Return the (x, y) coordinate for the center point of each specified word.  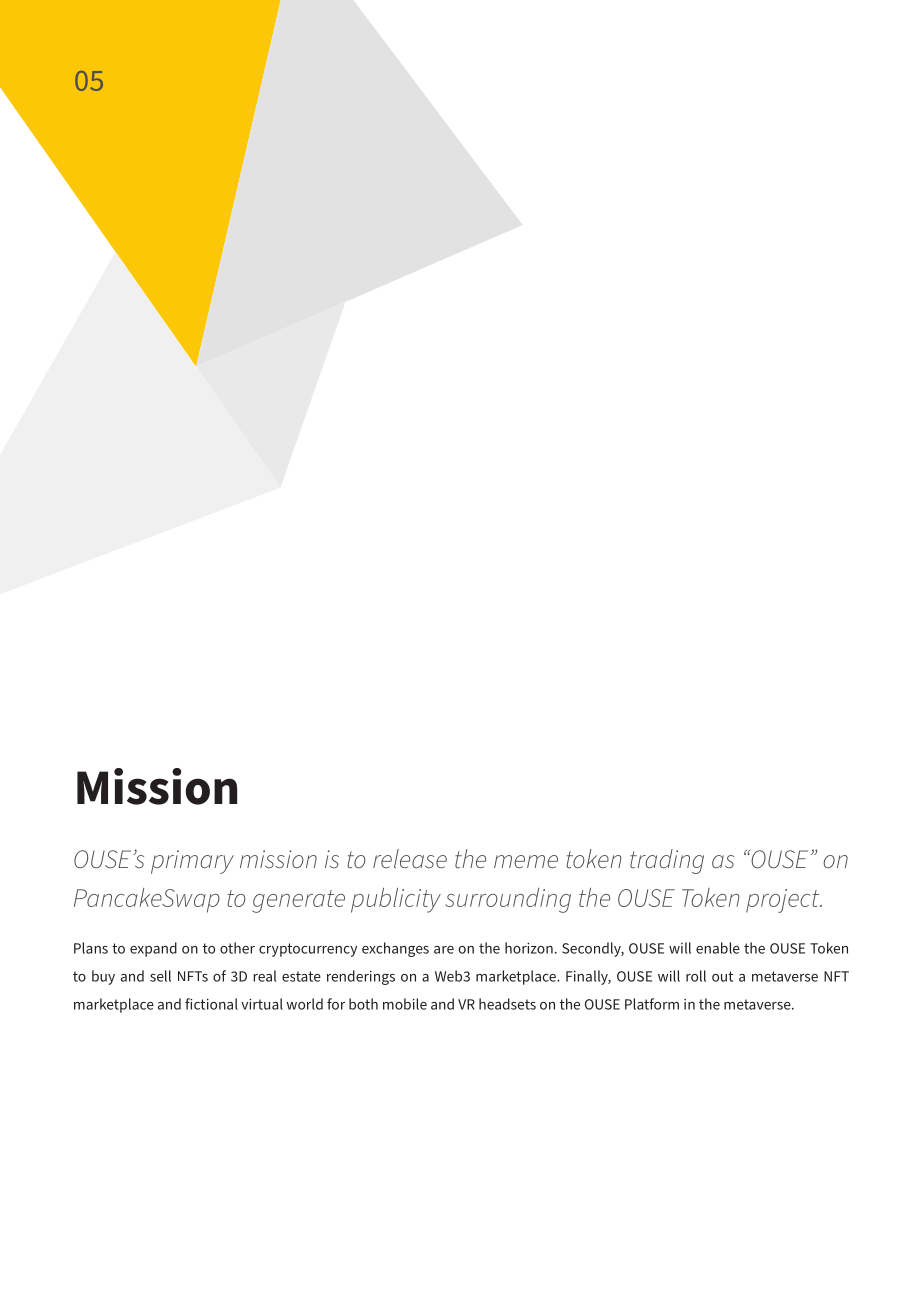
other (237, 948)
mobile (405, 1004)
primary (192, 862)
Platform (652, 1004)
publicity (396, 900)
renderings (361, 977)
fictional (211, 1004)
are (444, 950)
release (410, 858)
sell (160, 976)
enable (718, 948)
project (784, 901)
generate (298, 901)
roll (696, 976)
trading (667, 861)
